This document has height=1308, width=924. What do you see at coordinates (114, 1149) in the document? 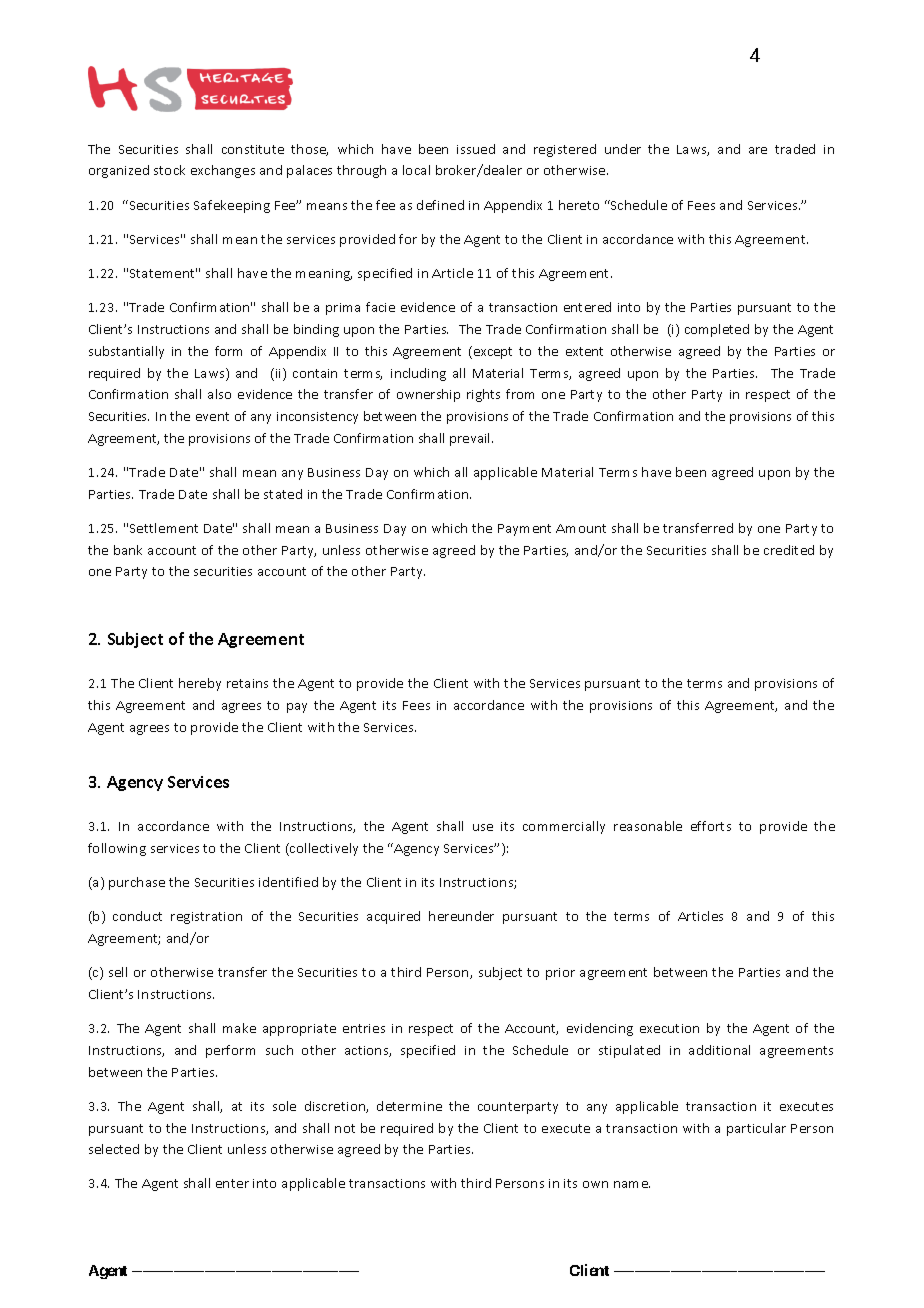
I see `selected` at bounding box center [114, 1149].
